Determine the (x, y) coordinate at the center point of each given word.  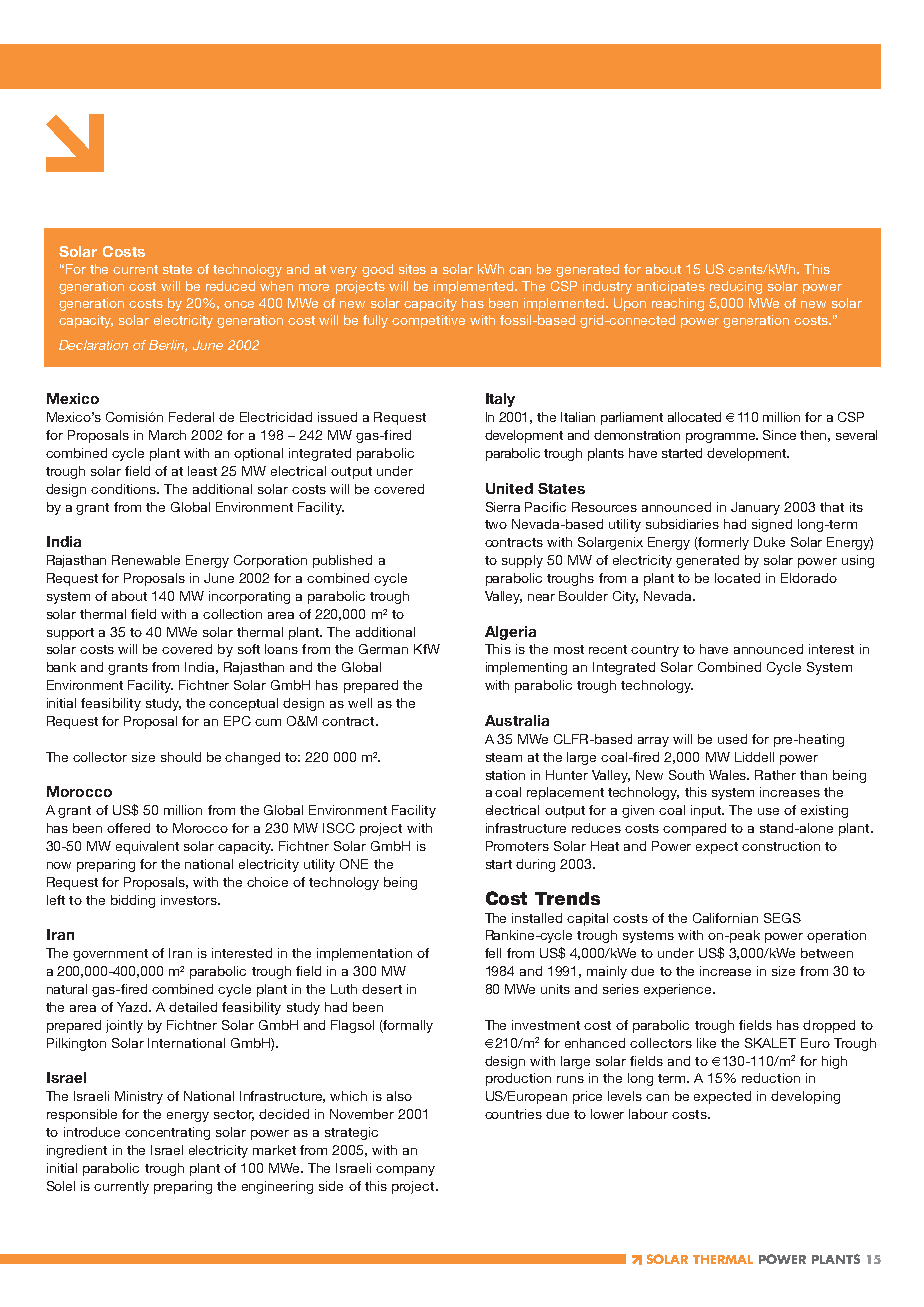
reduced (230, 286)
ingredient (77, 1151)
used (732, 739)
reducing (736, 287)
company (405, 1171)
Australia (517, 720)
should (181, 757)
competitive (428, 321)
